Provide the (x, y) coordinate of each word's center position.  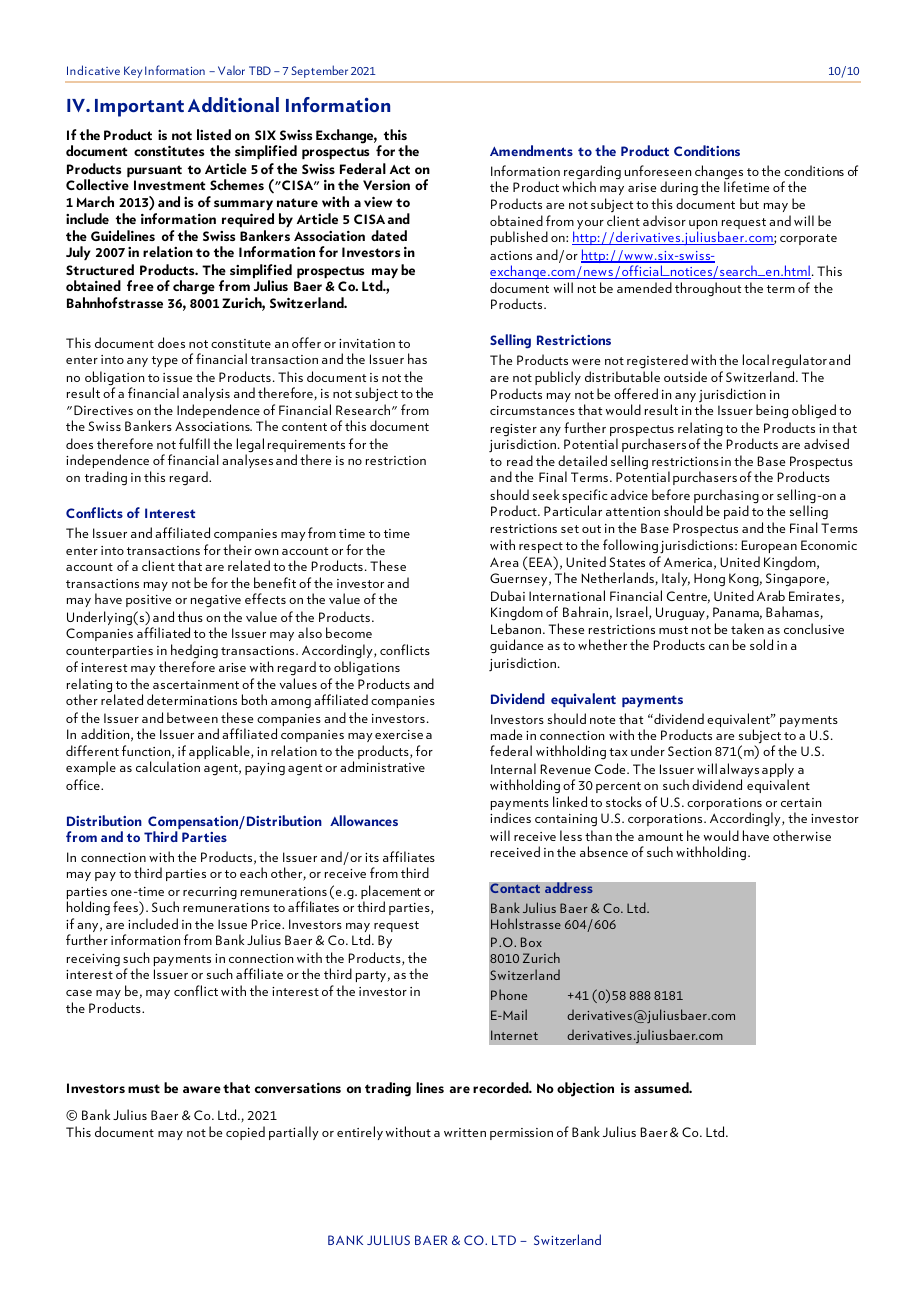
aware (202, 1089)
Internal (513, 768)
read (520, 460)
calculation (168, 766)
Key (133, 72)
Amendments (531, 150)
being (772, 411)
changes (719, 173)
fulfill (194, 443)
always (739, 771)
